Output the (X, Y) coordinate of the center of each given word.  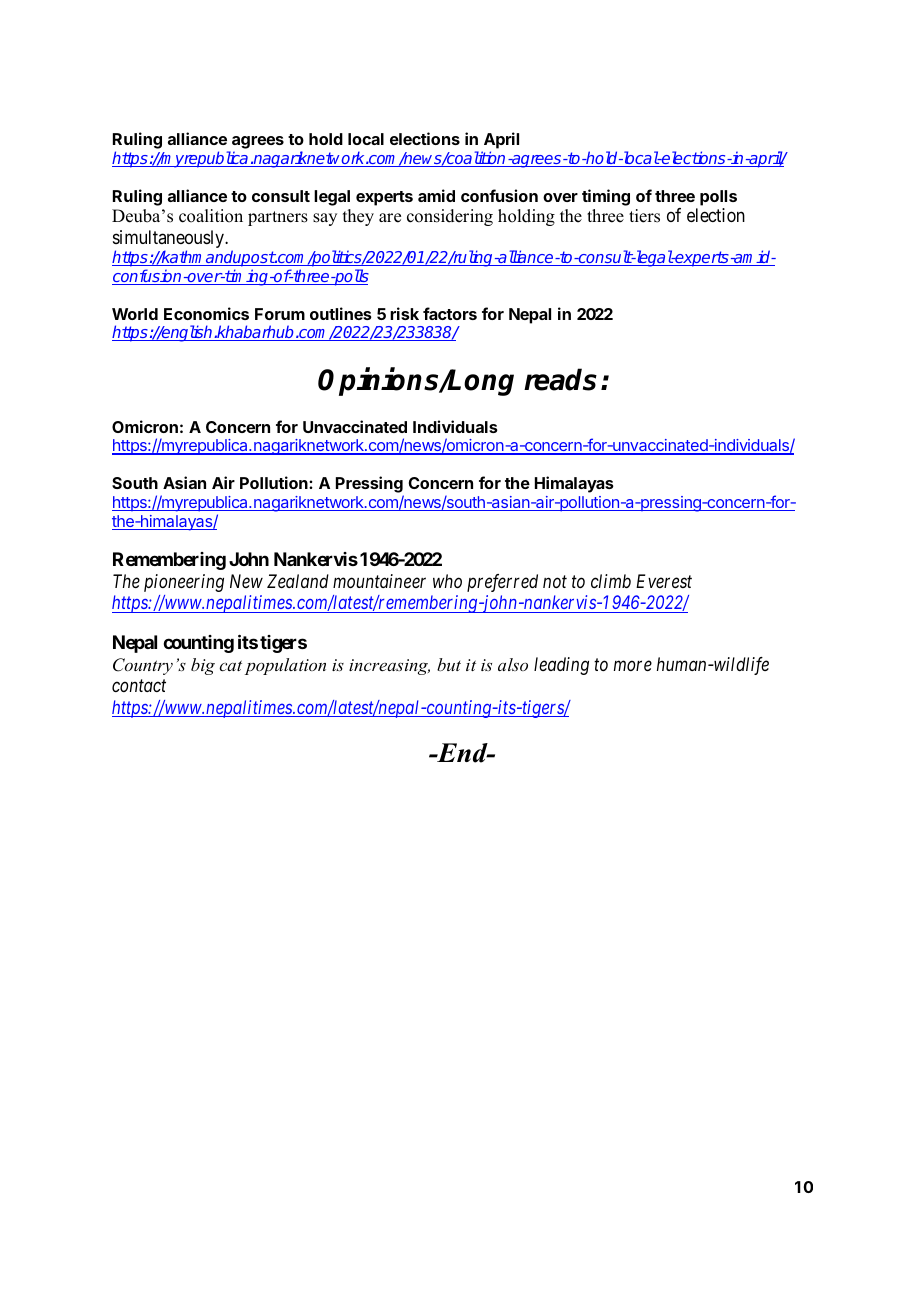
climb (611, 581)
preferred (502, 583)
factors (450, 313)
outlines (341, 313)
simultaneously (169, 240)
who (447, 581)
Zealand (298, 581)
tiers (644, 216)
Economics (206, 313)
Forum (280, 314)
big (203, 666)
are (390, 218)
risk (404, 313)
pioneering (184, 583)
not (555, 581)
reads (560, 379)
